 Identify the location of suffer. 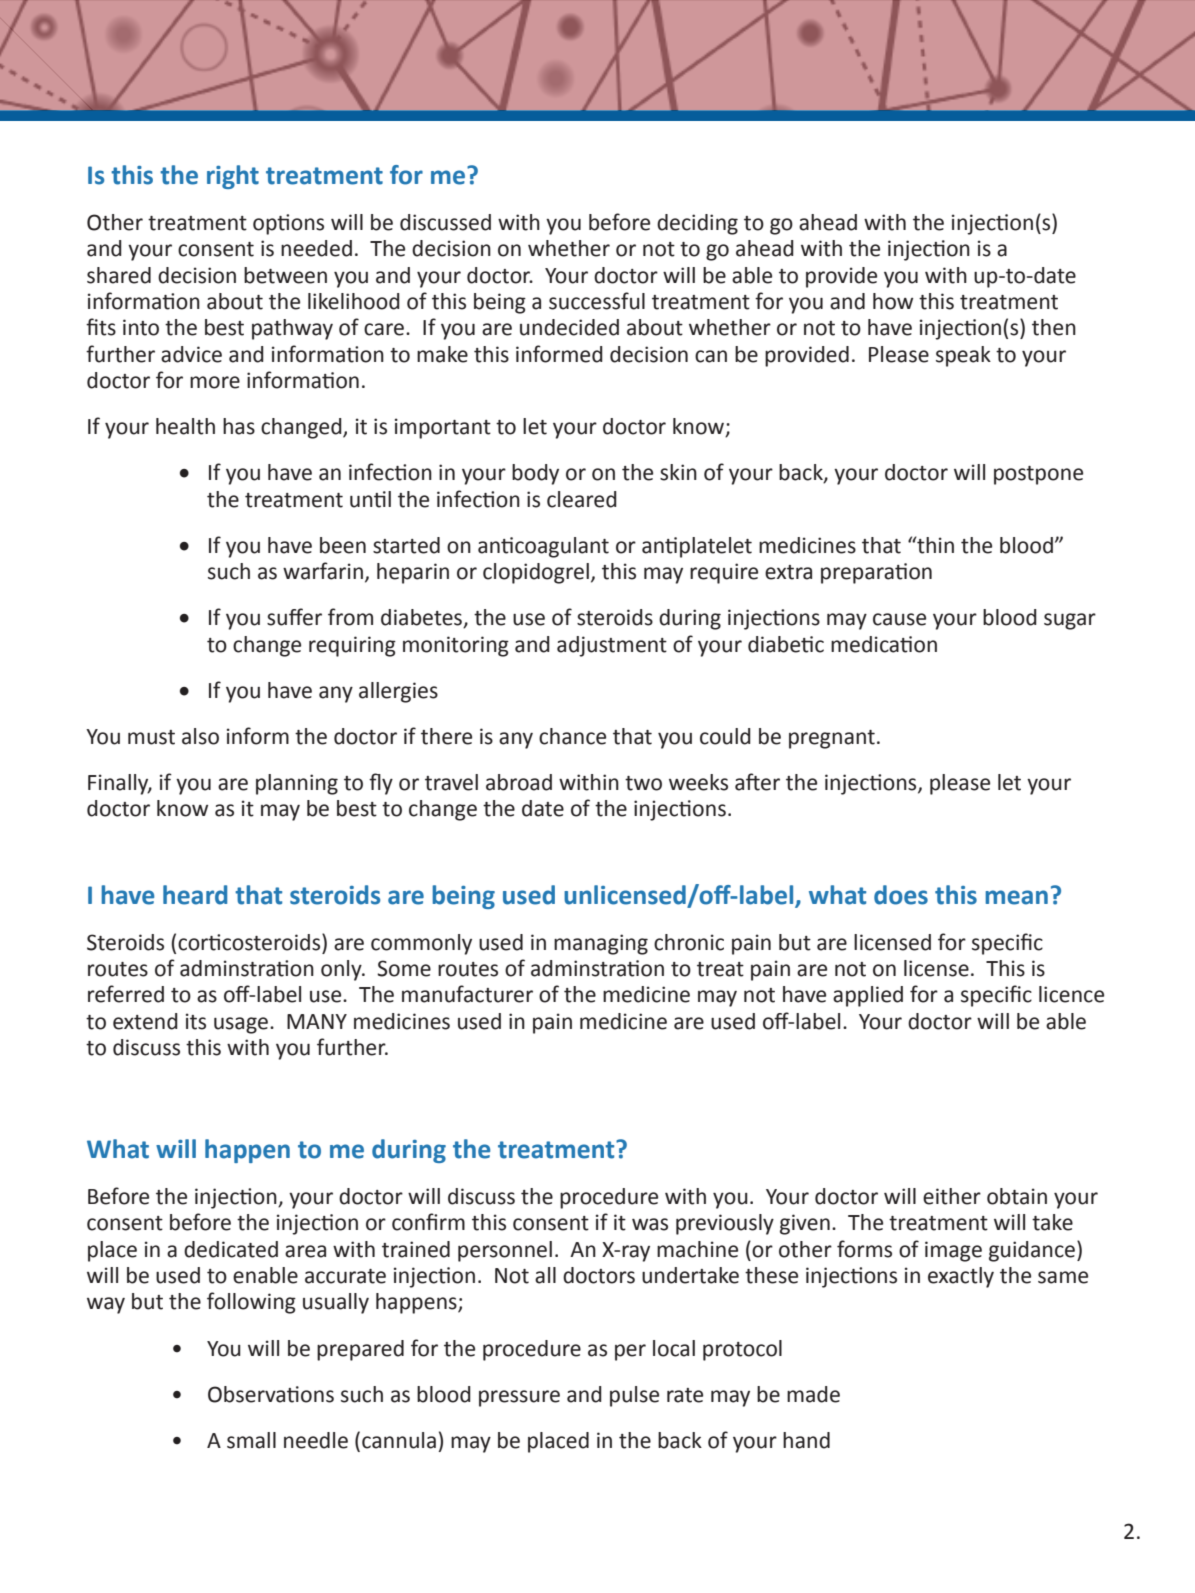
(294, 617).
